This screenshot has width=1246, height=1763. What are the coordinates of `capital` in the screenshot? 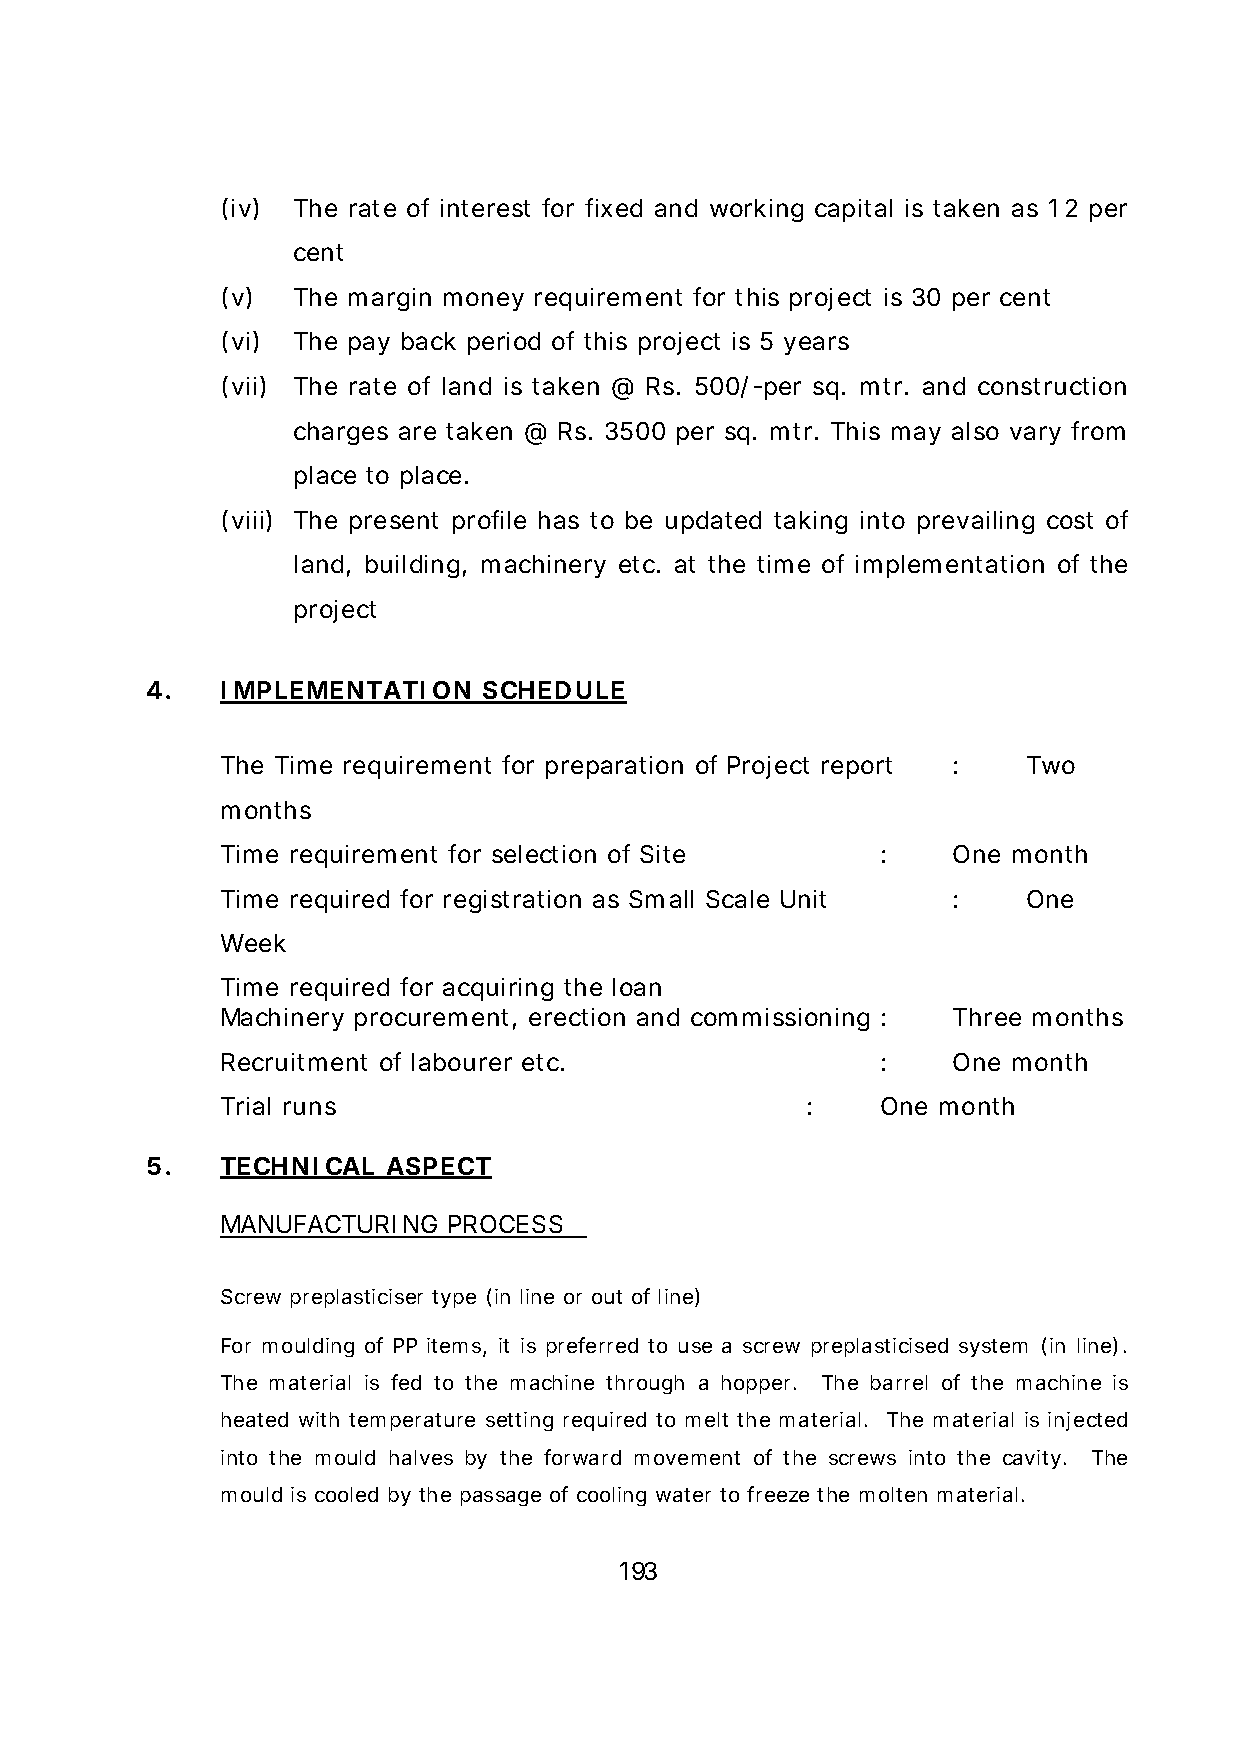 It's located at (853, 210).
